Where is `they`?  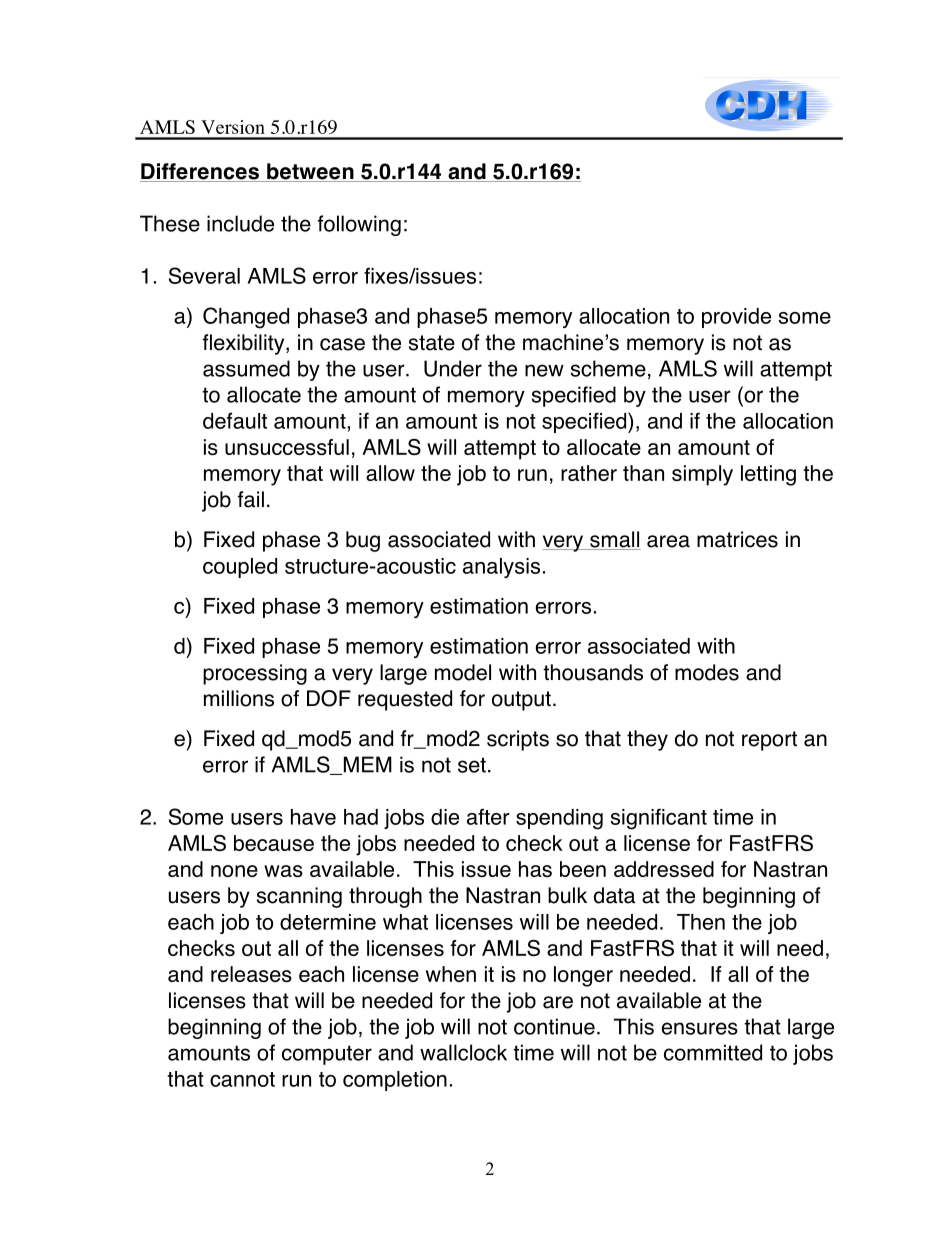
they is located at coordinates (647, 740).
